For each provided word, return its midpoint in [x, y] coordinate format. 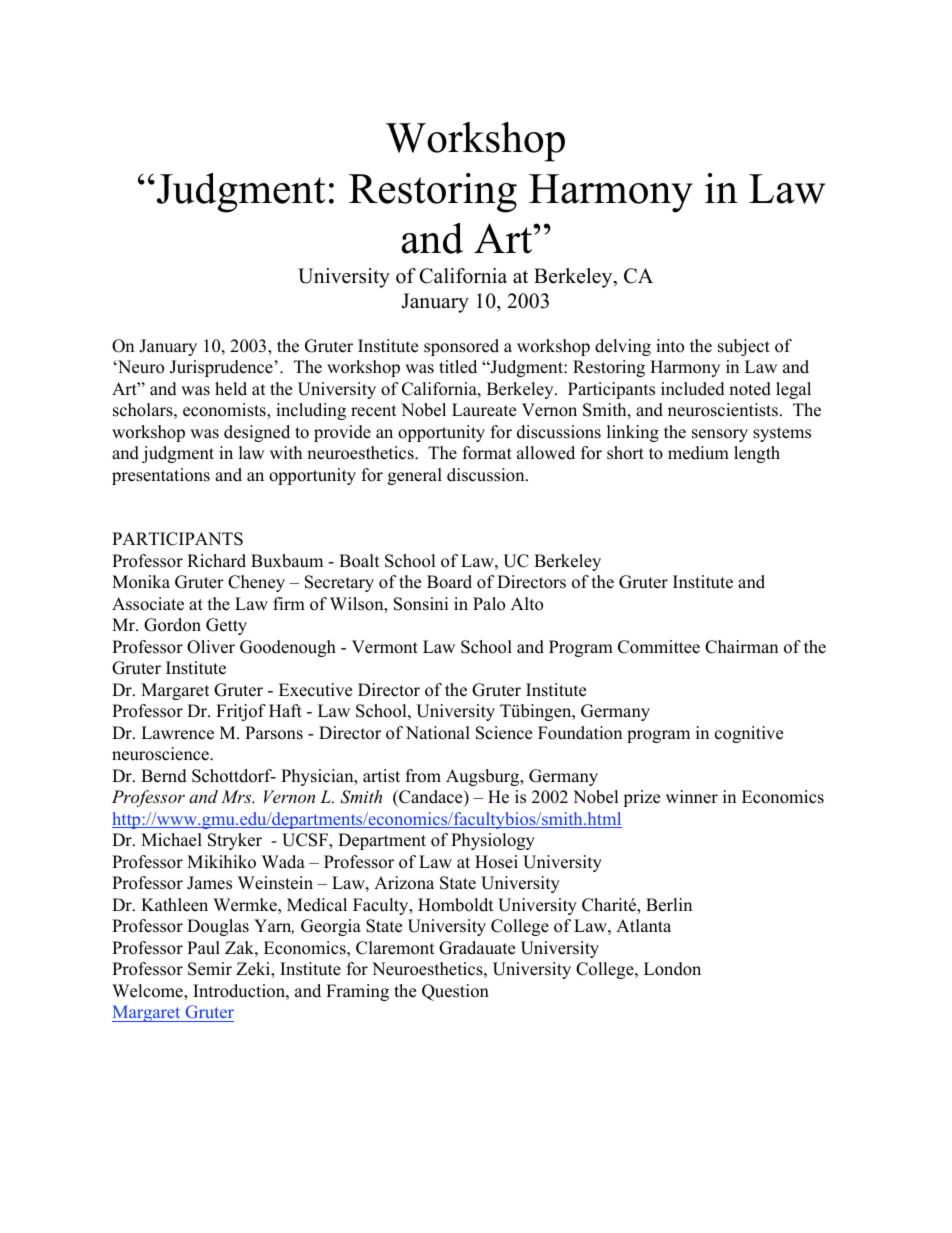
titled [458, 367]
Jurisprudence [221, 368]
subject [744, 347]
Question [455, 992]
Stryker [235, 841]
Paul [203, 948]
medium [698, 453]
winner [692, 797]
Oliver [211, 647]
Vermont [385, 647]
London [672, 969]
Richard [216, 561]
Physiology [493, 841]
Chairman [741, 647]
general [415, 476]
